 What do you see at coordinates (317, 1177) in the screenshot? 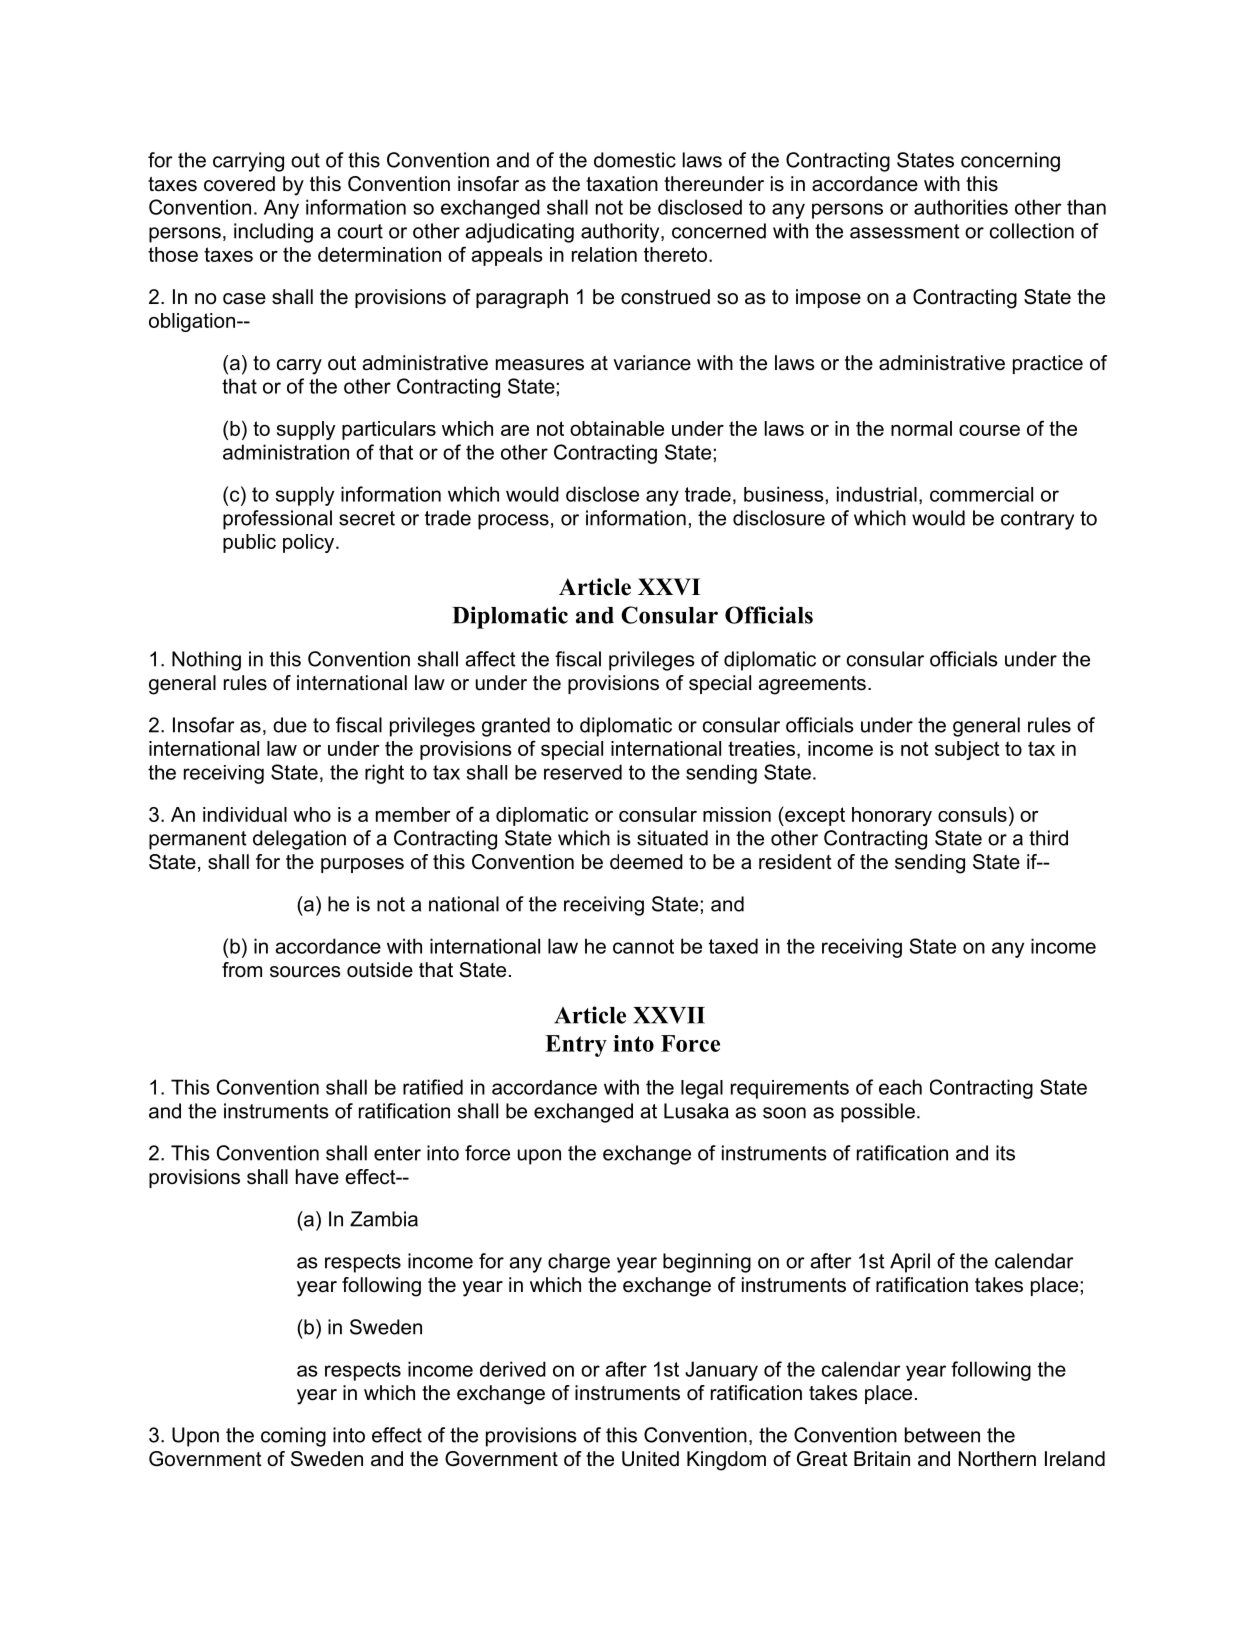
I see `have` at bounding box center [317, 1177].
